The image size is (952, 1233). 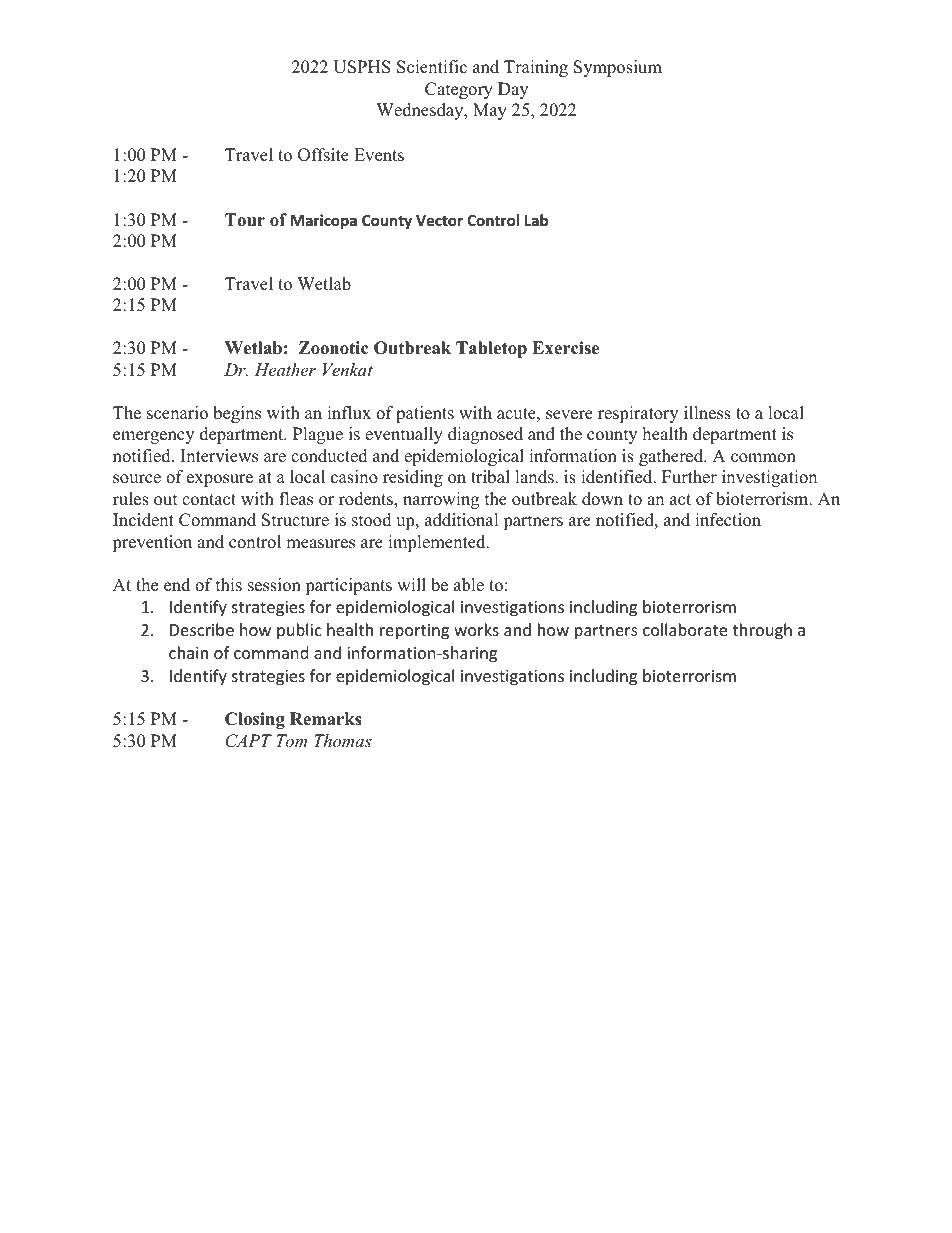 I want to click on patients, so click(x=425, y=414).
